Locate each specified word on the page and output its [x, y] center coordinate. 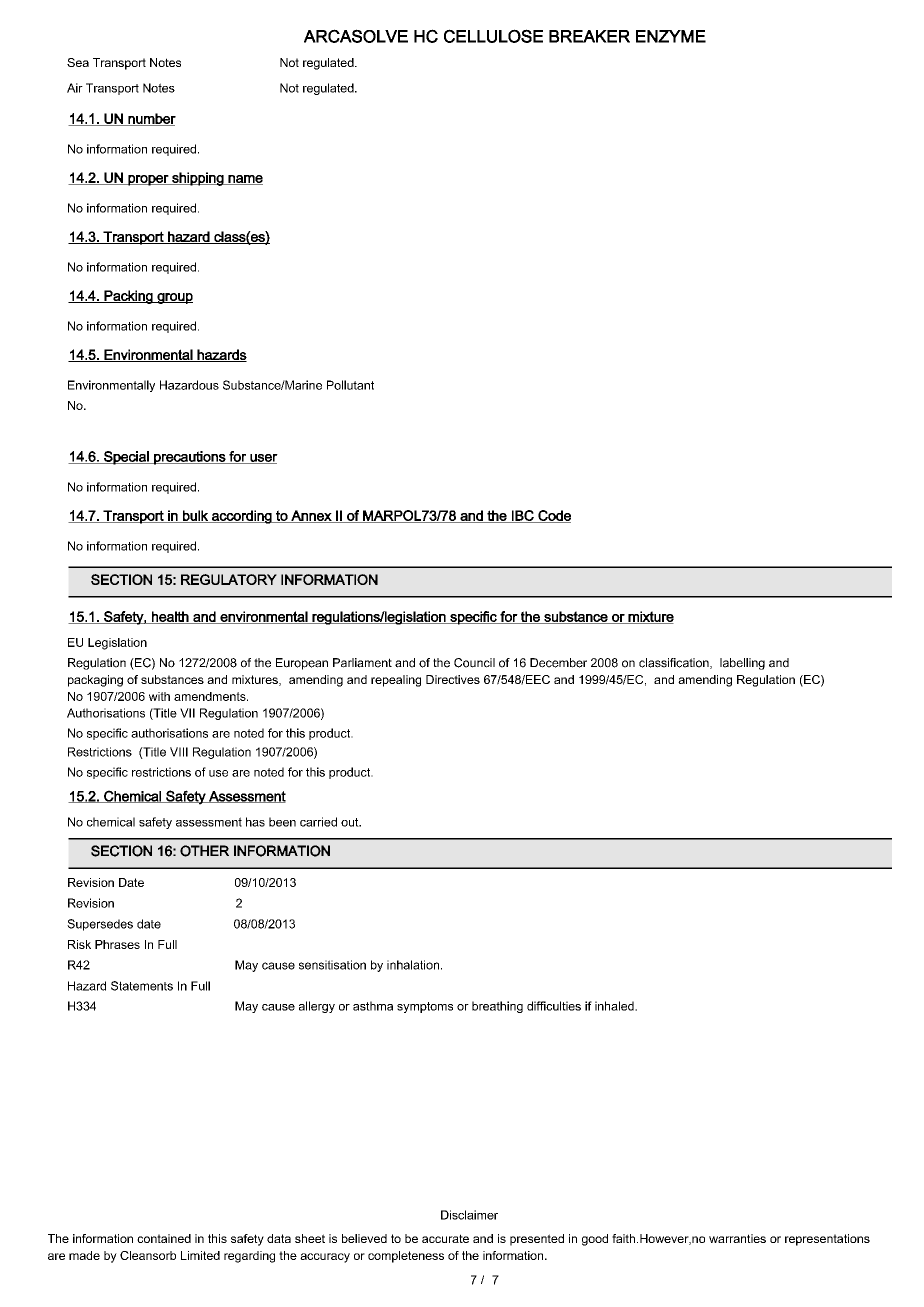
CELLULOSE [493, 36]
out [351, 822]
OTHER [204, 851]
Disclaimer [469, 1215]
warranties [737, 1238]
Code [553, 516]
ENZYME [671, 36]
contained [164, 1238]
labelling [742, 664]
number [151, 119]
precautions [190, 458]
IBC [523, 516]
